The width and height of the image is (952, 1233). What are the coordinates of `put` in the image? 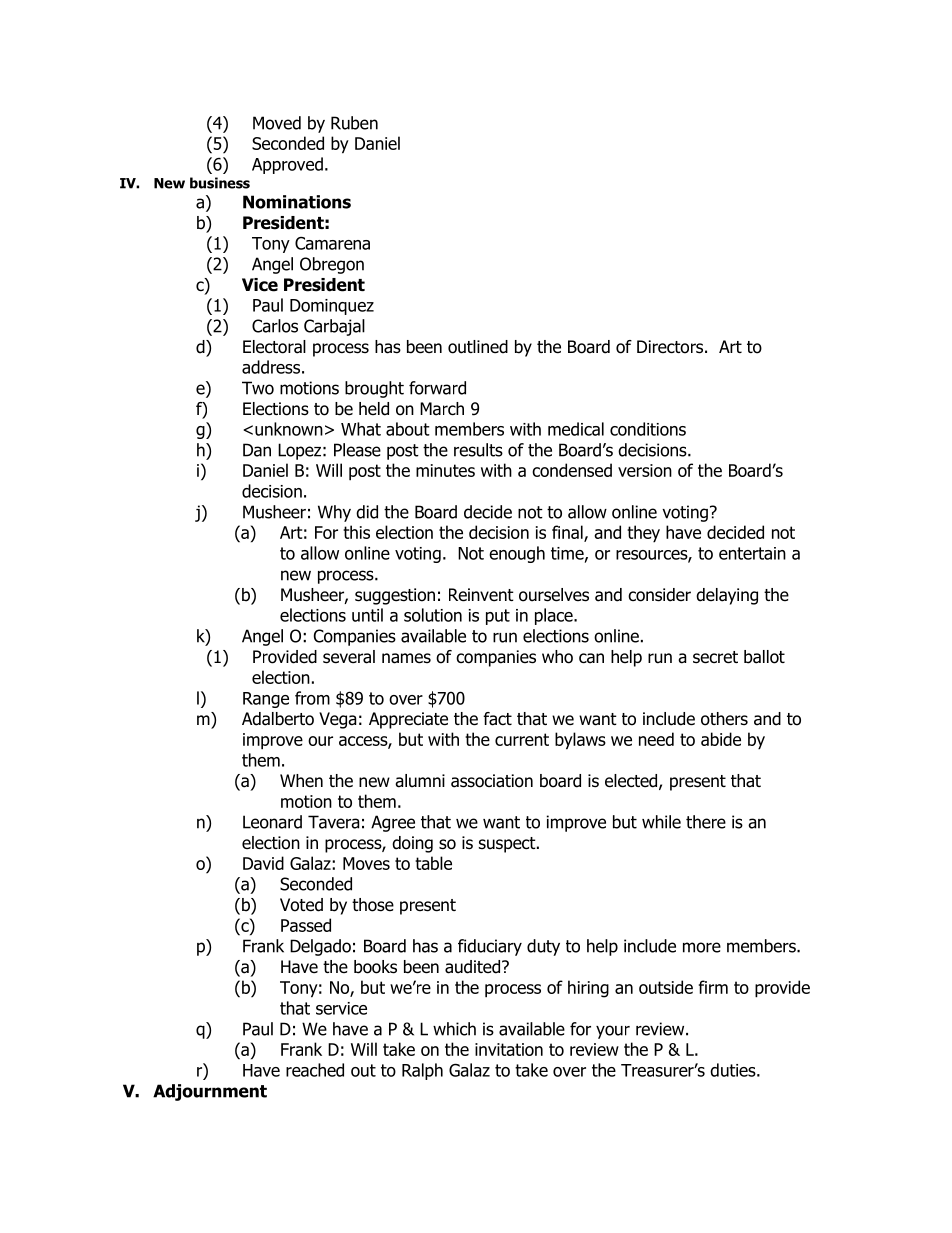 It's located at (498, 617).
